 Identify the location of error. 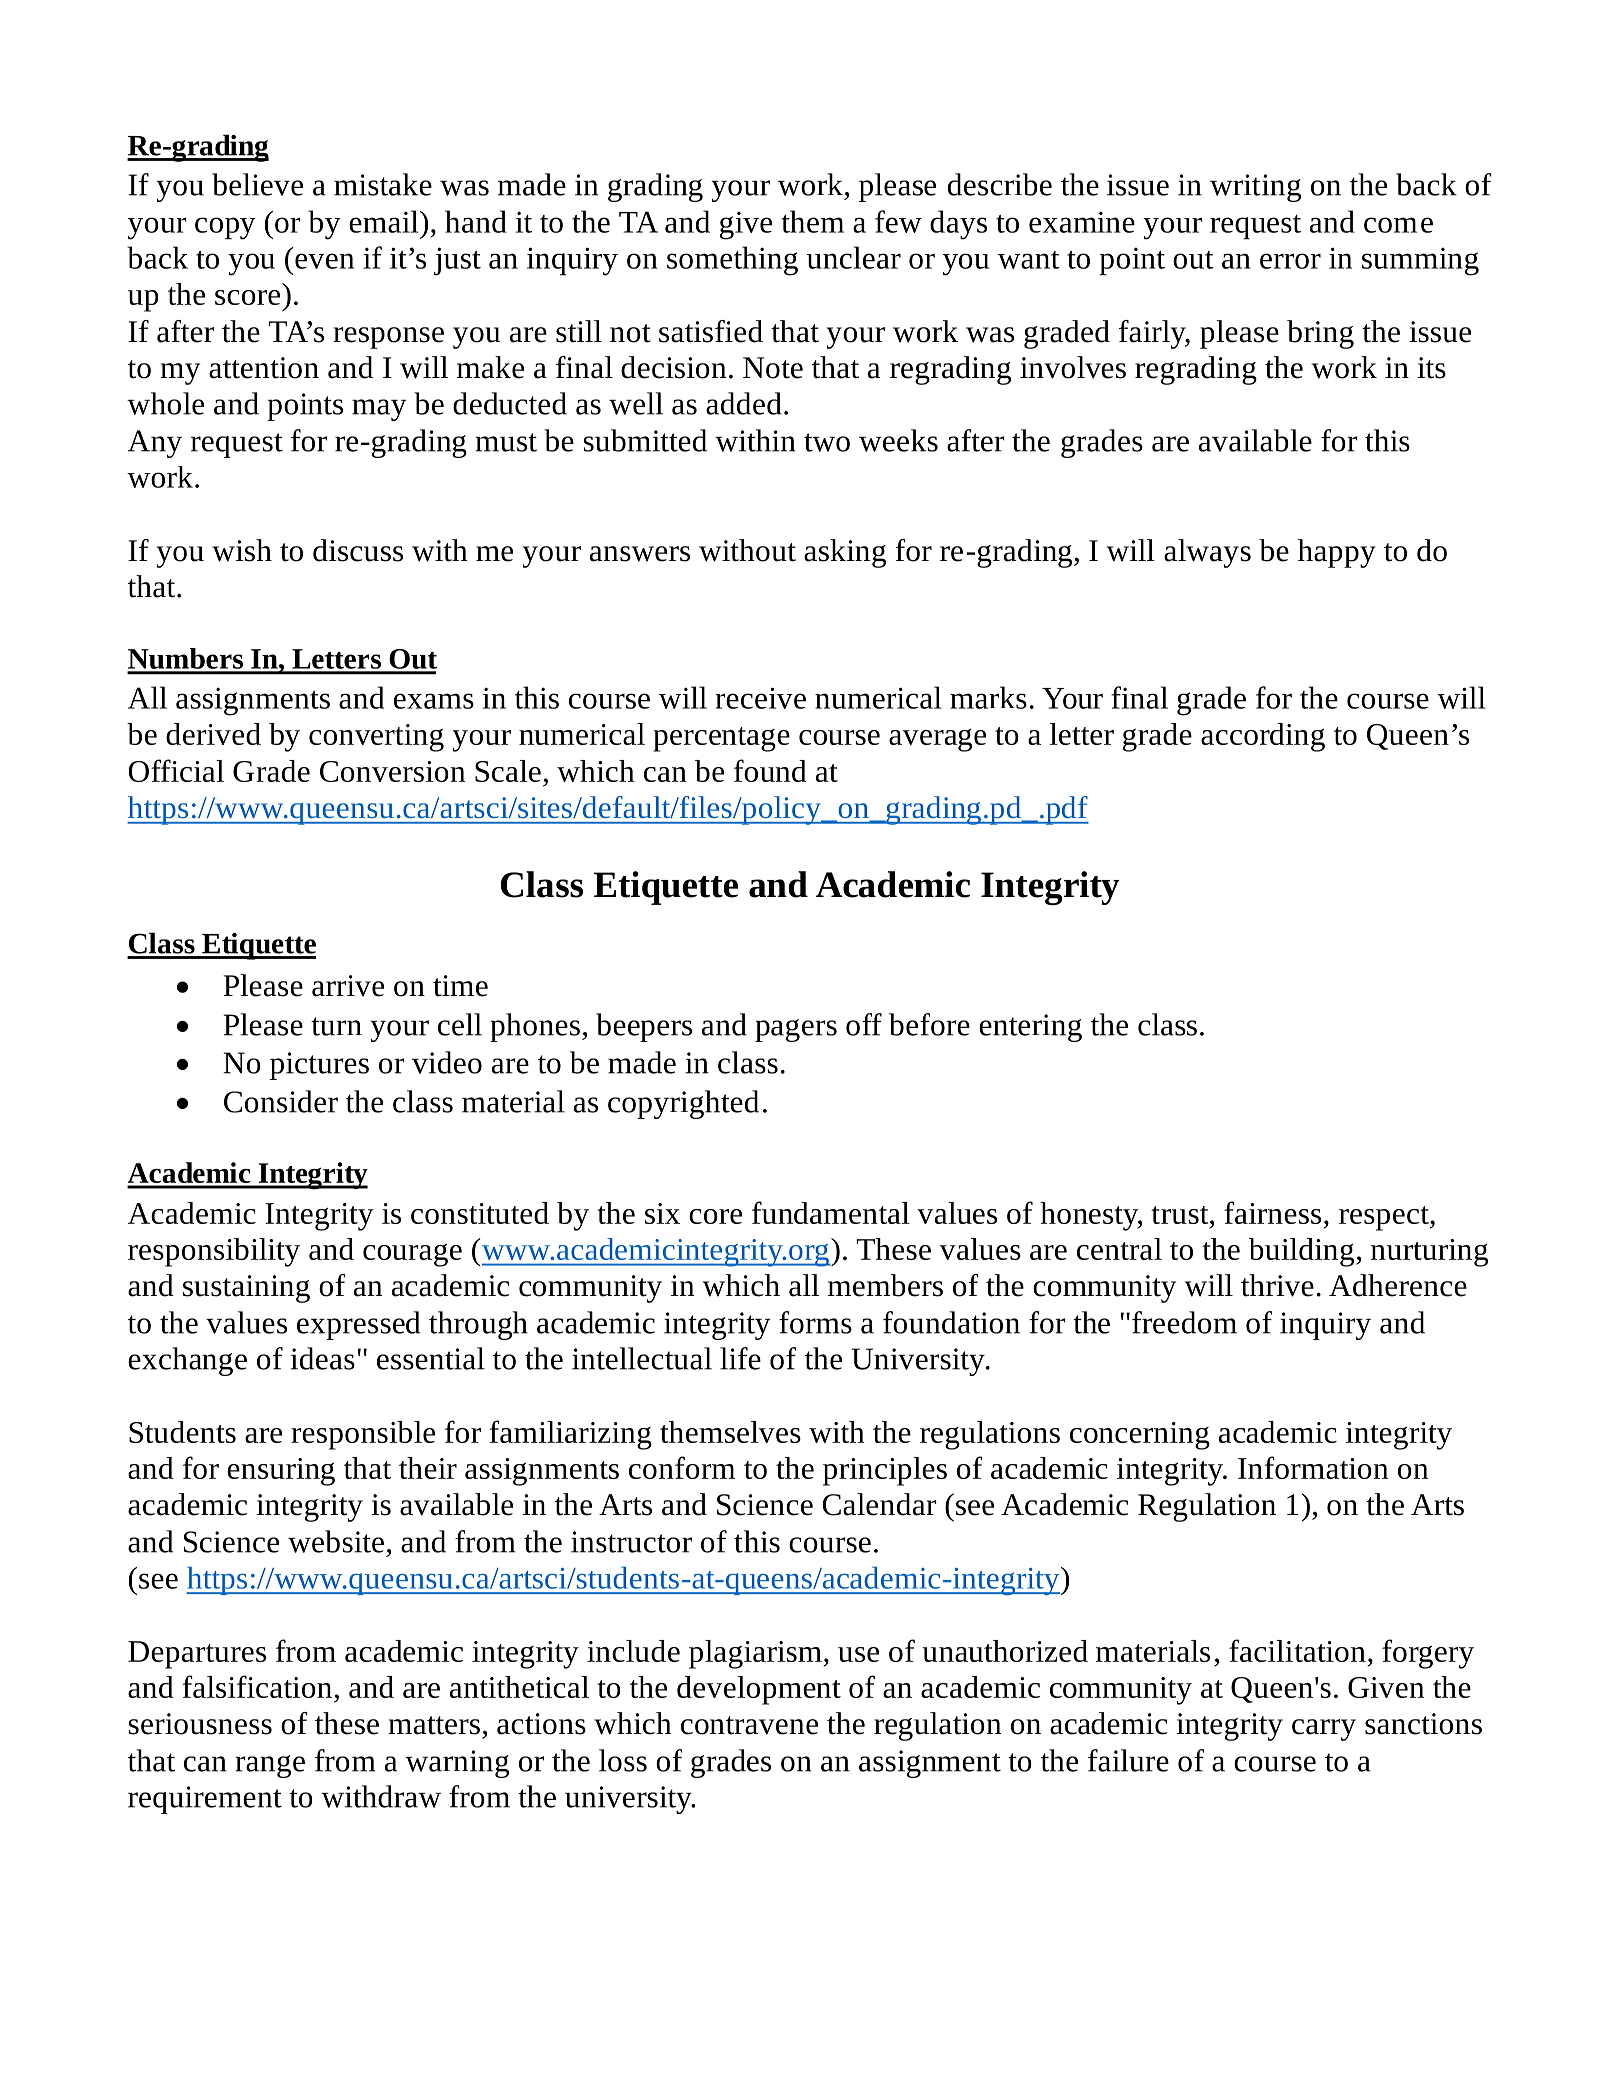
(1290, 261).
